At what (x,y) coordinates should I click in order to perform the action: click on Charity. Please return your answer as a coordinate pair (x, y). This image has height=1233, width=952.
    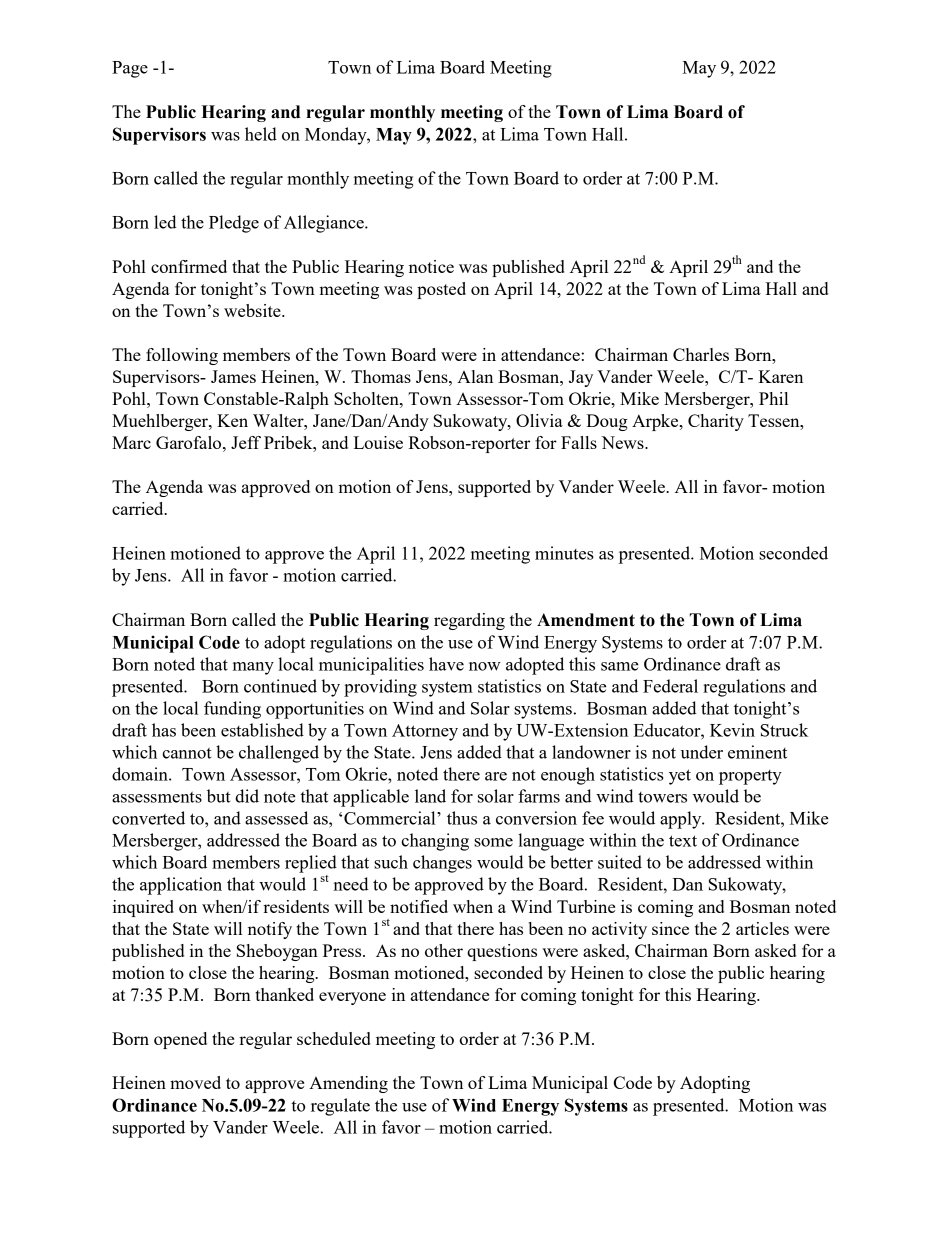
    Looking at the image, I should click on (716, 422).
